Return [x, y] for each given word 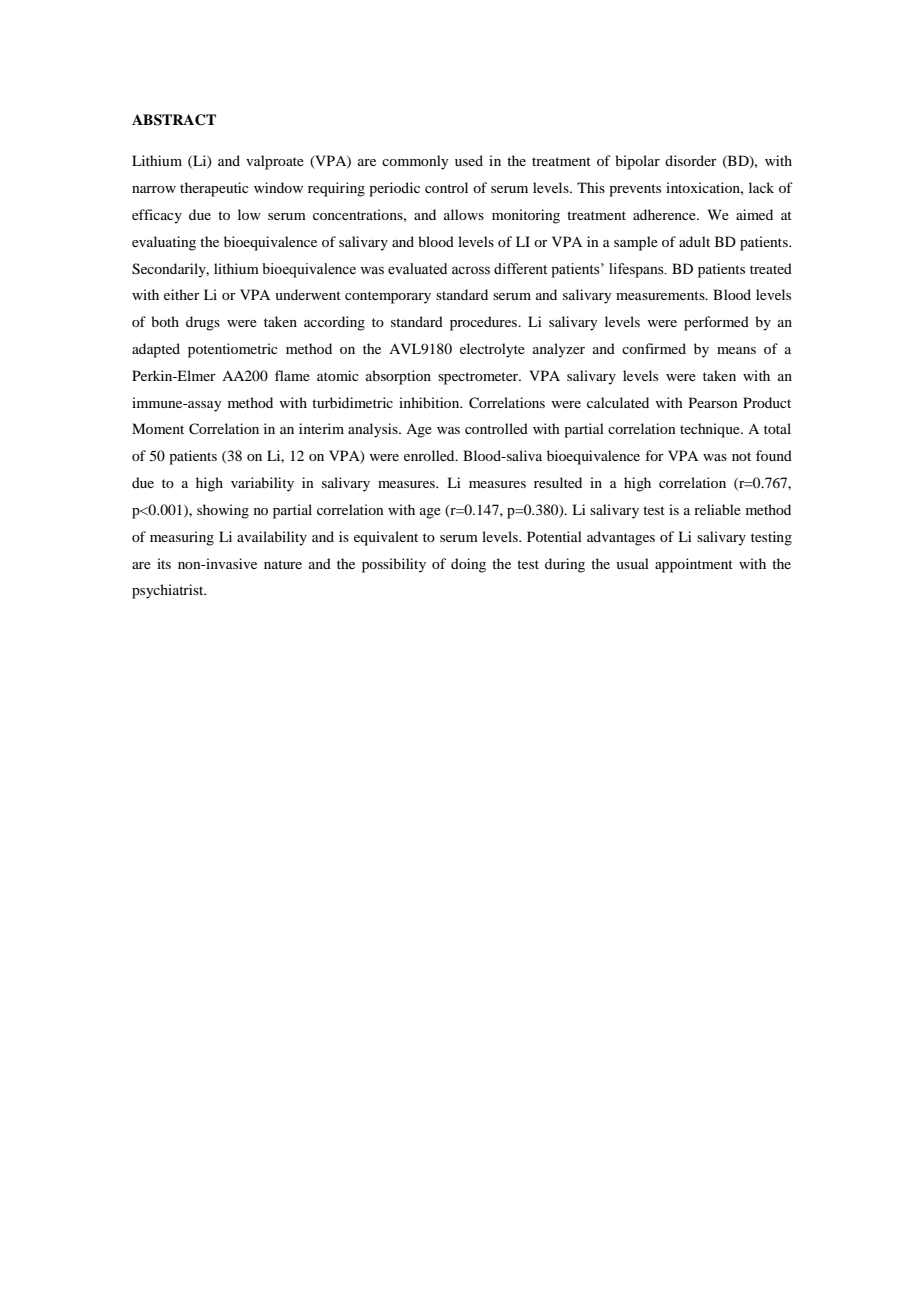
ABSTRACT [174, 120]
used [469, 160]
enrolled [430, 455]
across [471, 270]
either [182, 294]
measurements [661, 295]
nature [283, 564]
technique [711, 430]
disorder [691, 160]
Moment [158, 428]
